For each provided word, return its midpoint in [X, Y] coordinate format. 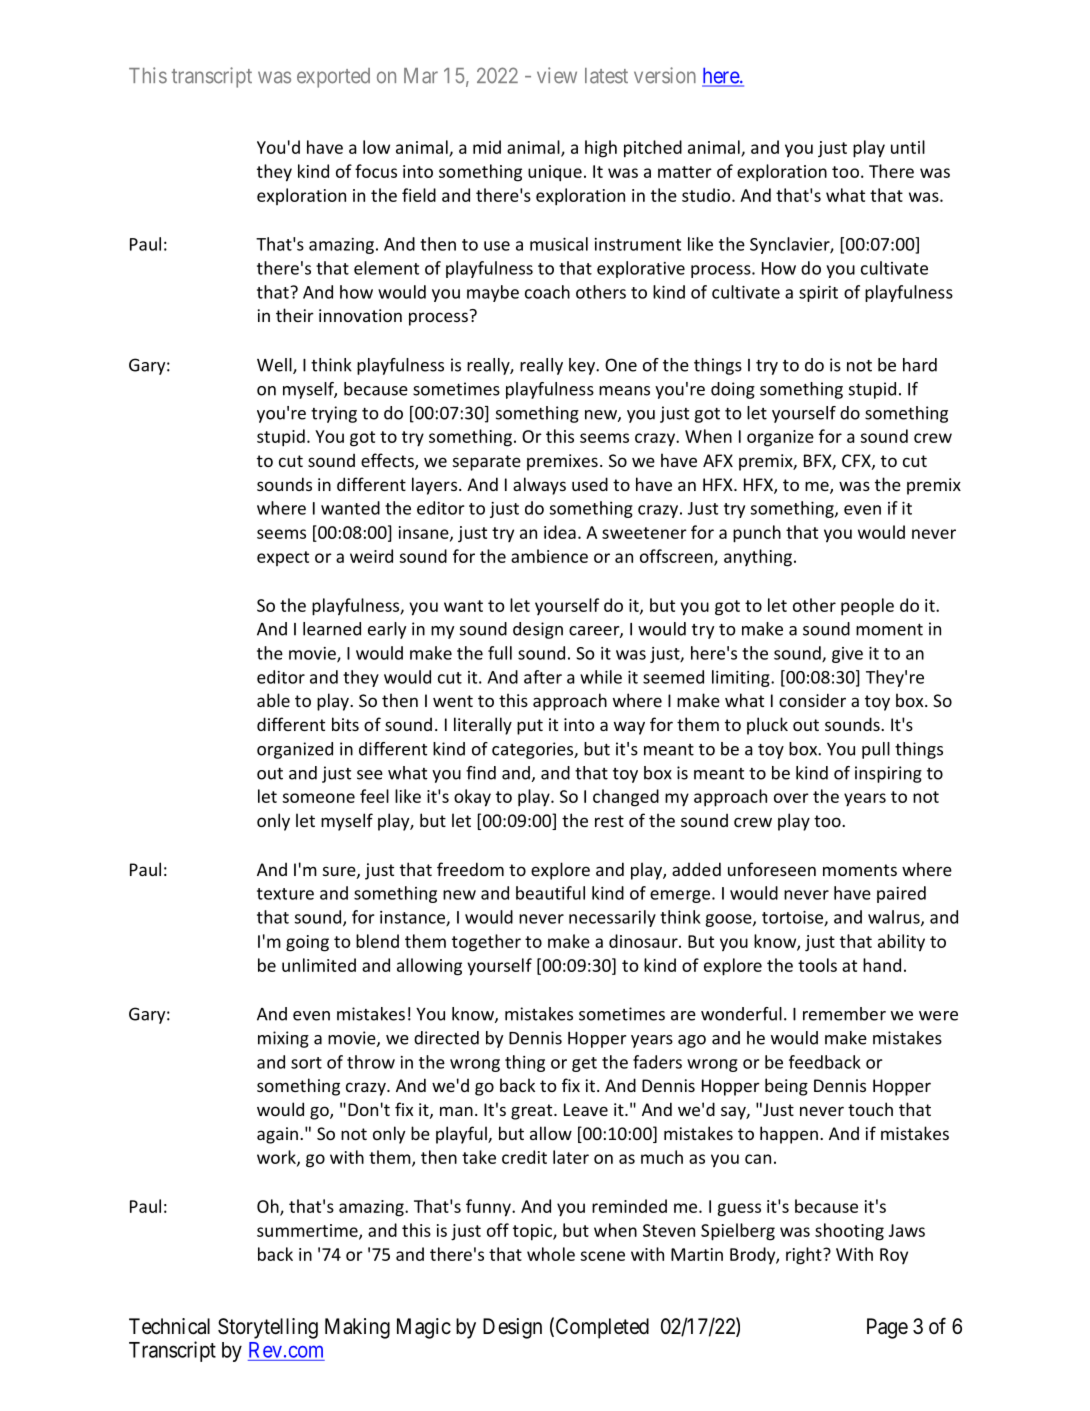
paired [901, 894]
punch [757, 534]
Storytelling [268, 1328]
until [908, 147]
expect [283, 558]
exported [333, 78]
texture [285, 894]
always [539, 486]
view [557, 75]
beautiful [550, 893]
